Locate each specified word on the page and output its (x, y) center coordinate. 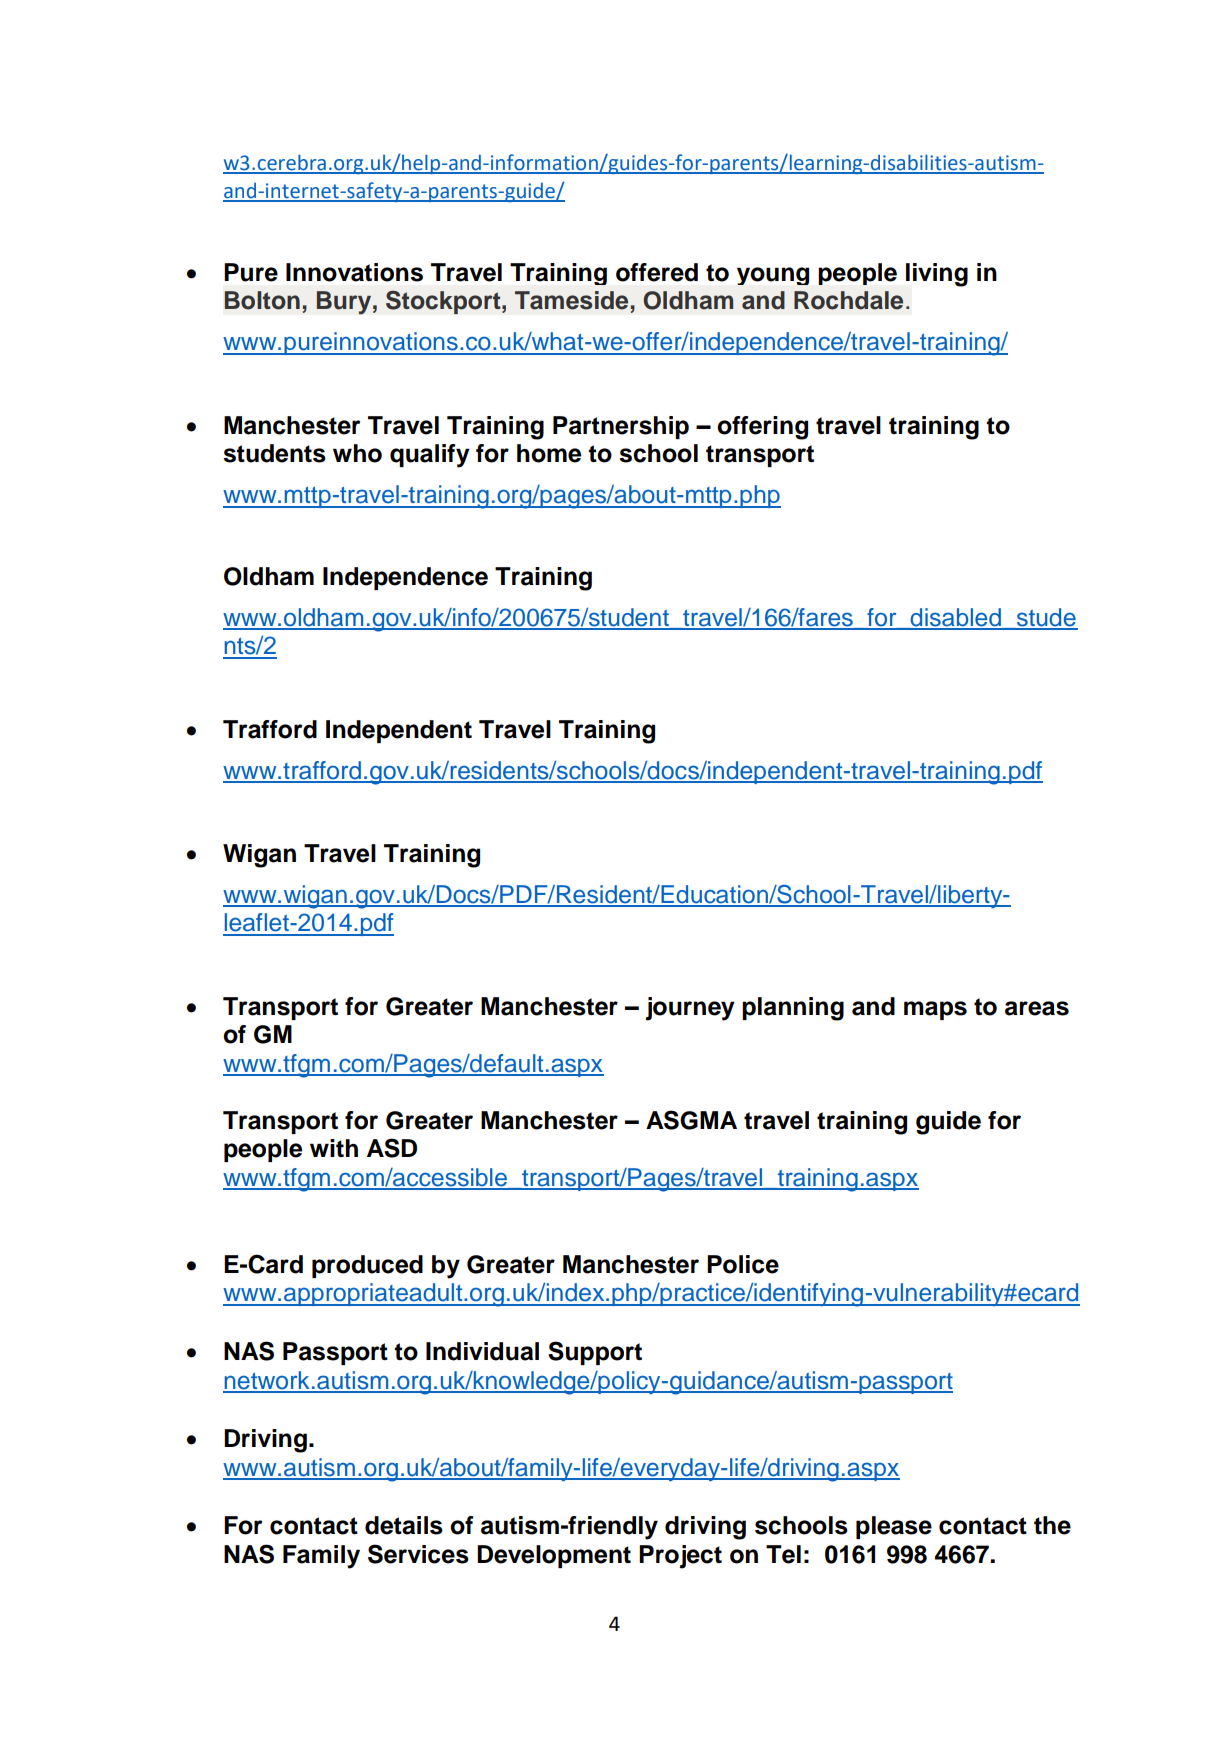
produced (367, 1266)
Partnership (621, 427)
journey (690, 1009)
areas (1037, 1008)
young (773, 276)
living (937, 275)
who (357, 453)
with (334, 1148)
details (404, 1525)
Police (743, 1264)
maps (935, 1010)
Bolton (262, 300)
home (549, 453)
